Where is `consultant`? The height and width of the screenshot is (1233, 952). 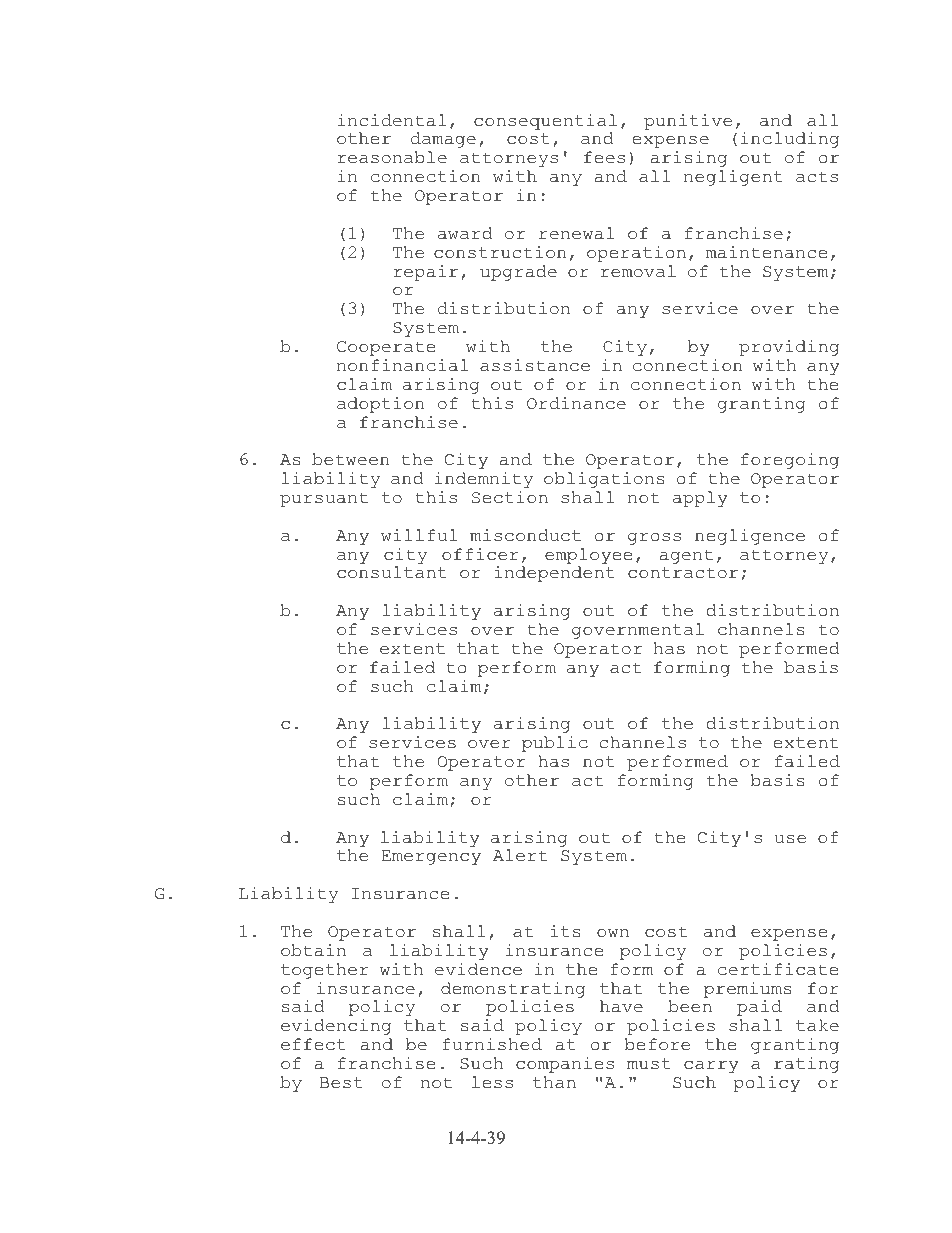
consultant is located at coordinates (392, 572).
